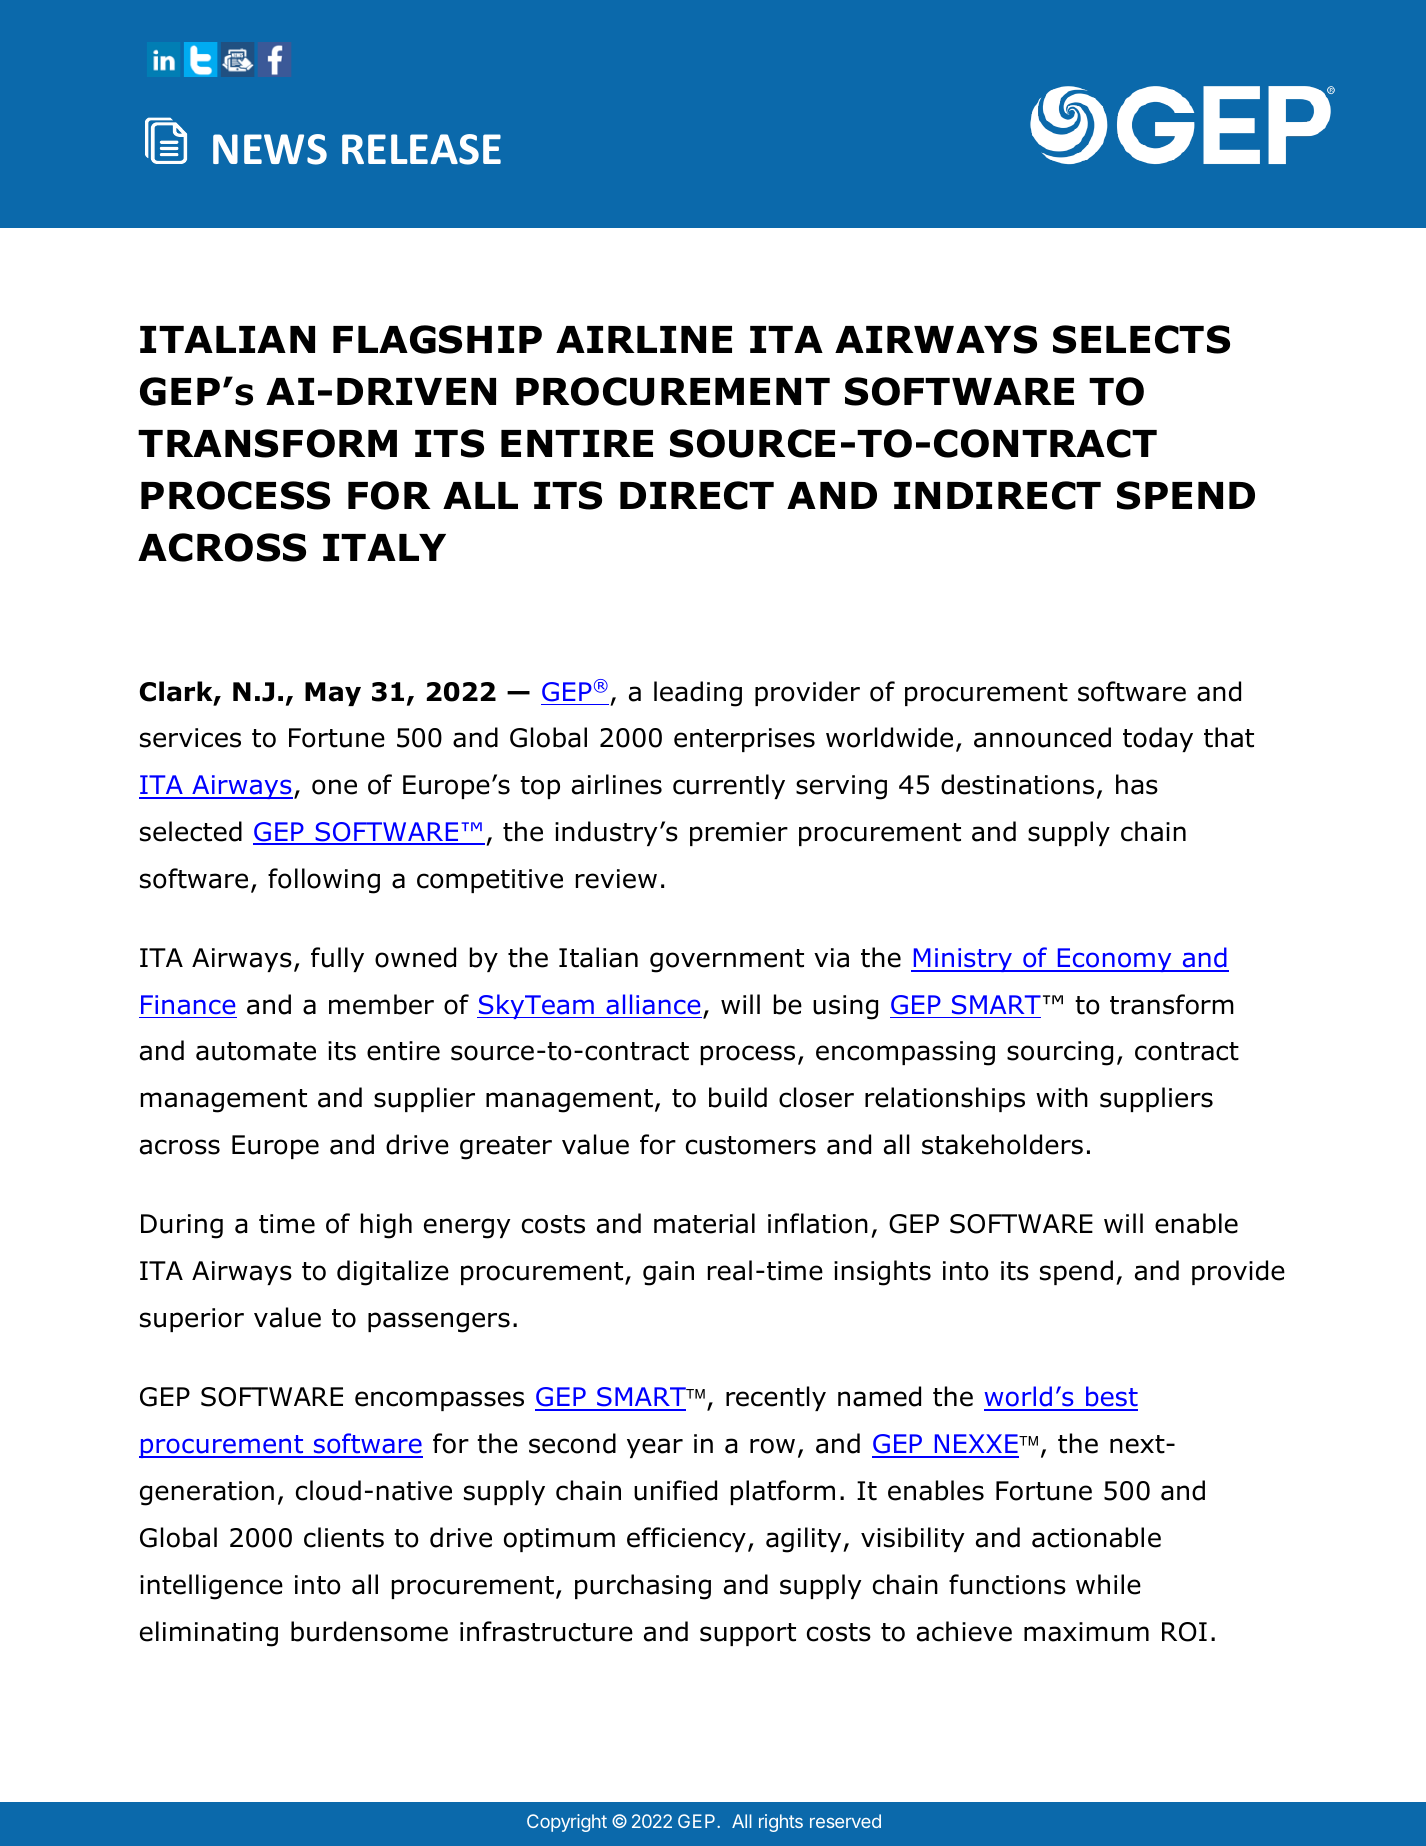  Describe the element at coordinates (1086, 1632) in the document. I see `maximum` at that location.
